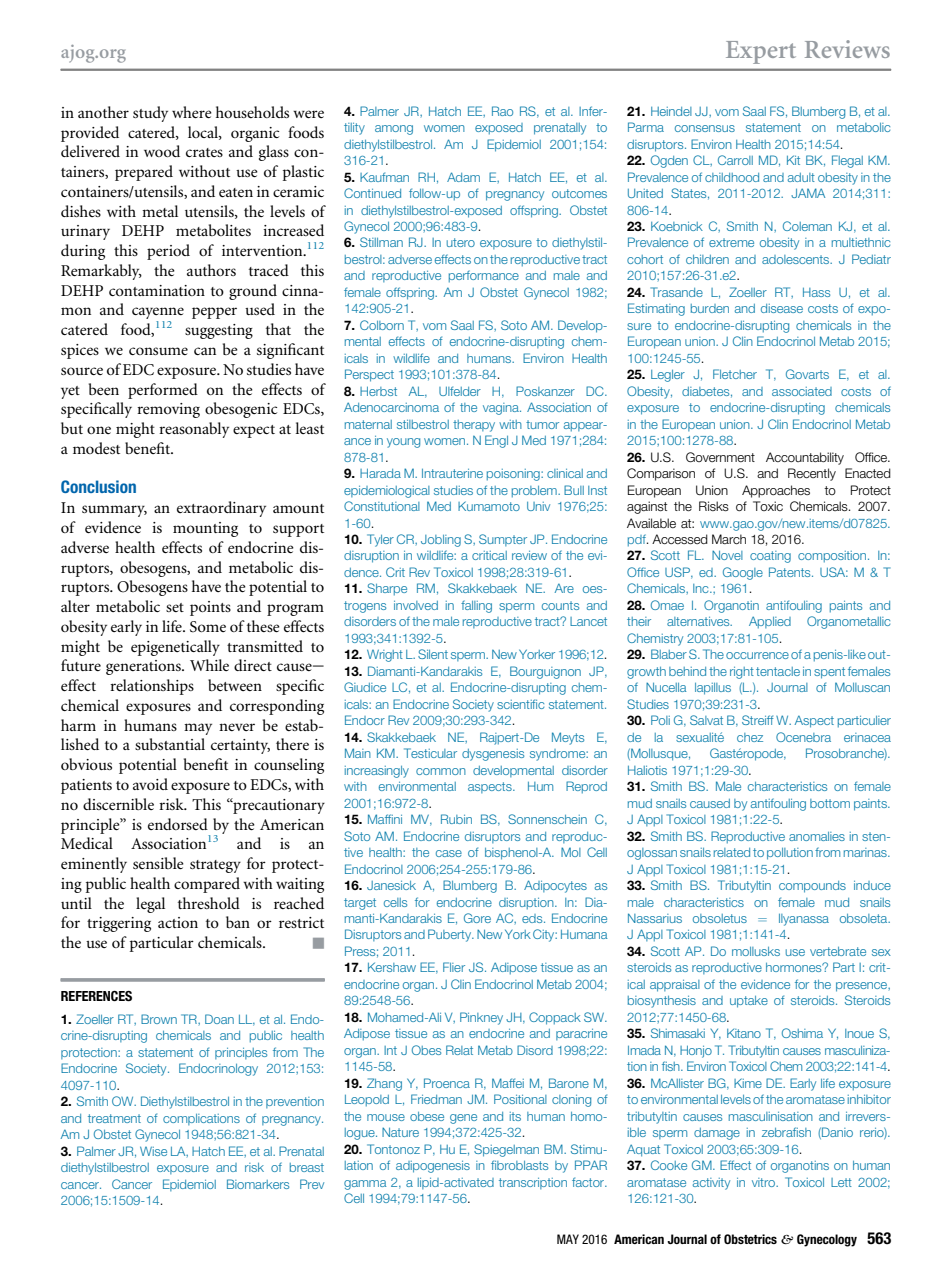  I want to click on compared, so click(207, 885).
